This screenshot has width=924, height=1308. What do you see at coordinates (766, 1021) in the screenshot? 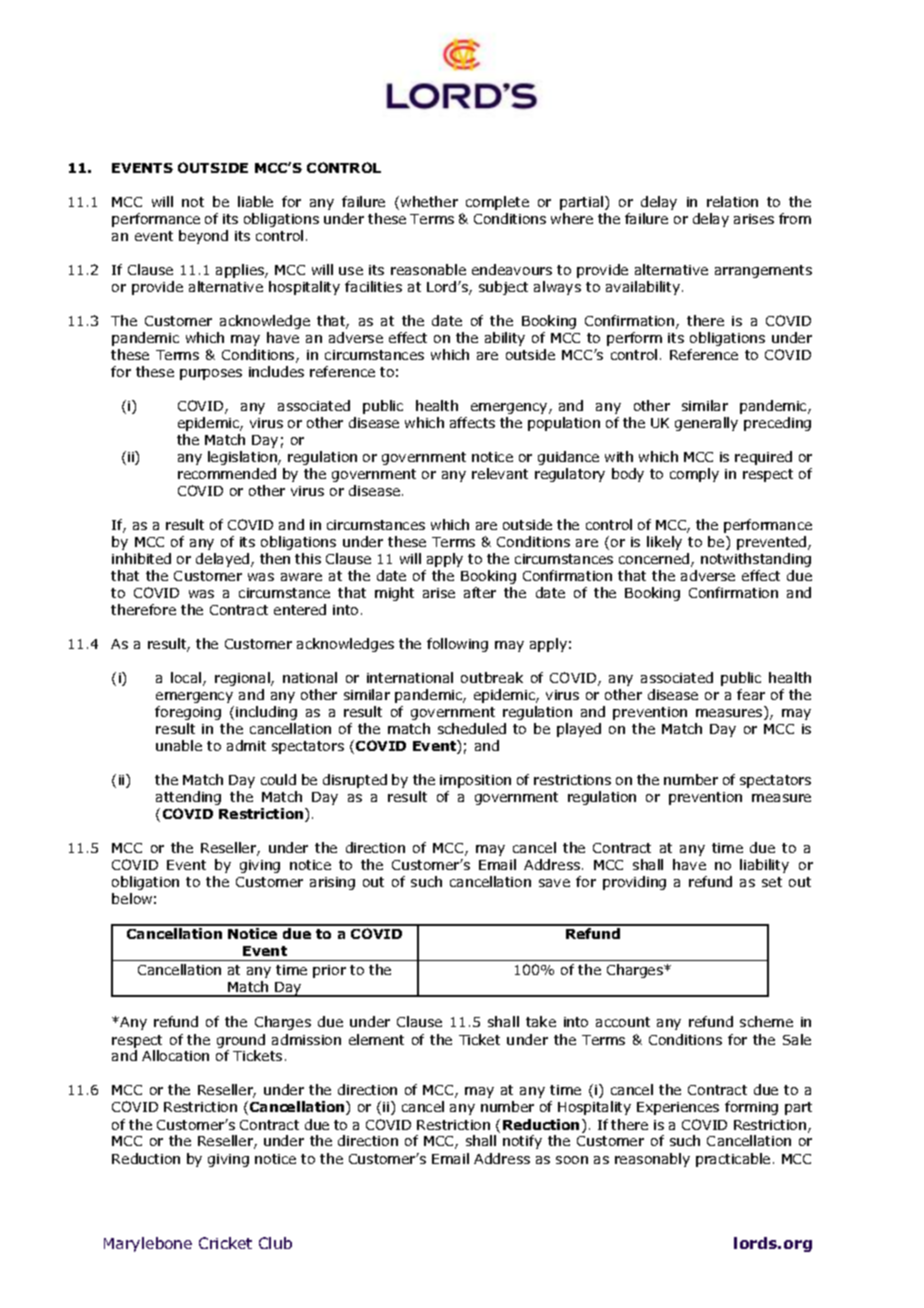
I see `scheme` at bounding box center [766, 1021].
